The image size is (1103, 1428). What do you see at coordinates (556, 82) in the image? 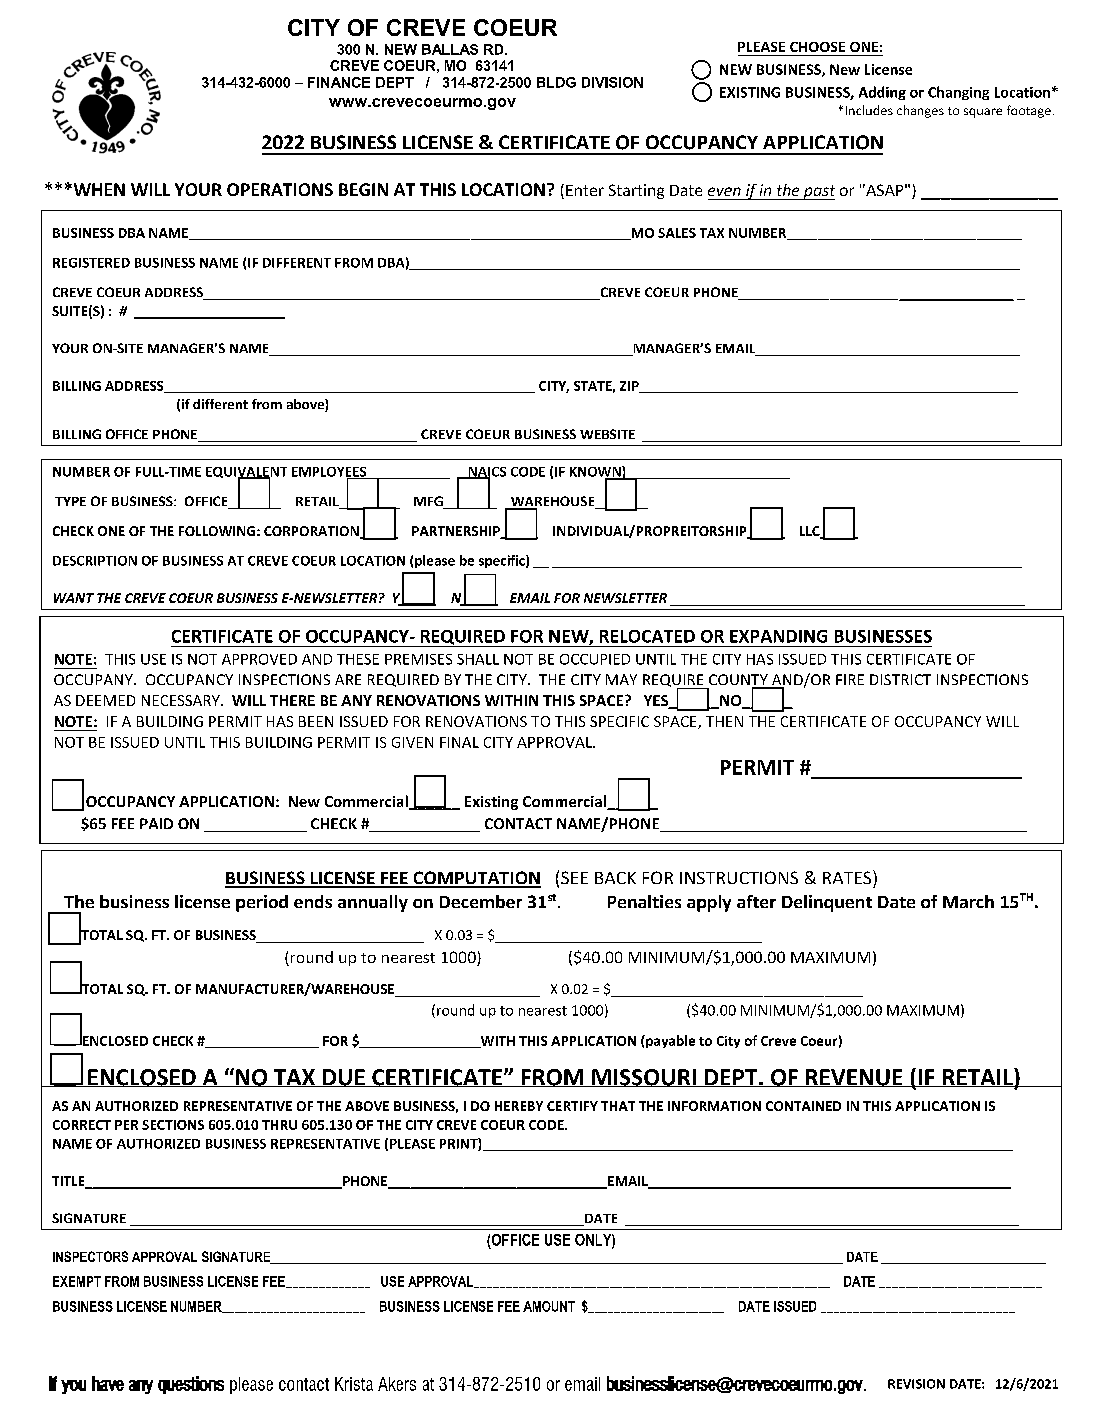
I see `BLDG` at bounding box center [556, 82].
